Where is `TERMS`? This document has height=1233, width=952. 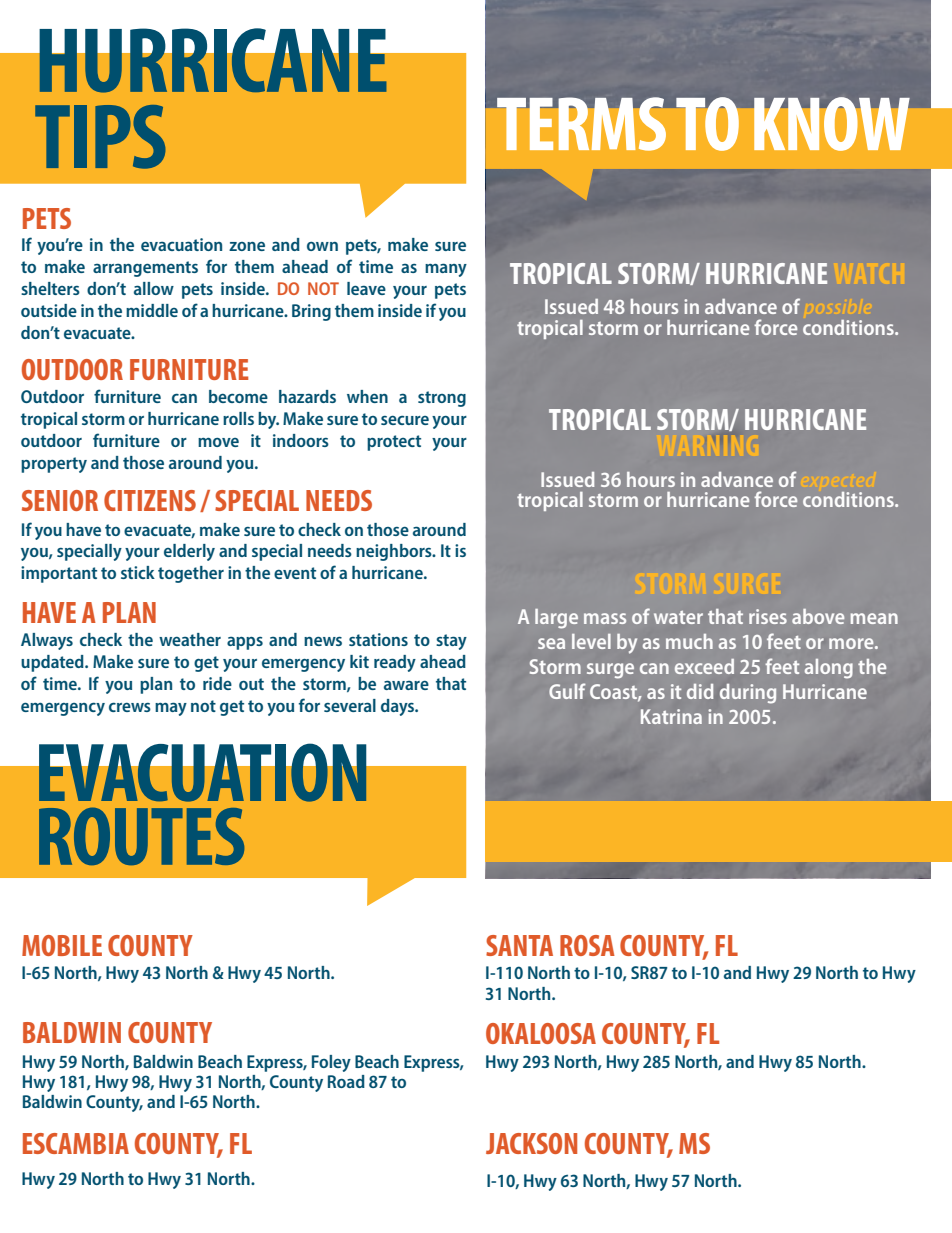 TERMS is located at coordinates (581, 124).
